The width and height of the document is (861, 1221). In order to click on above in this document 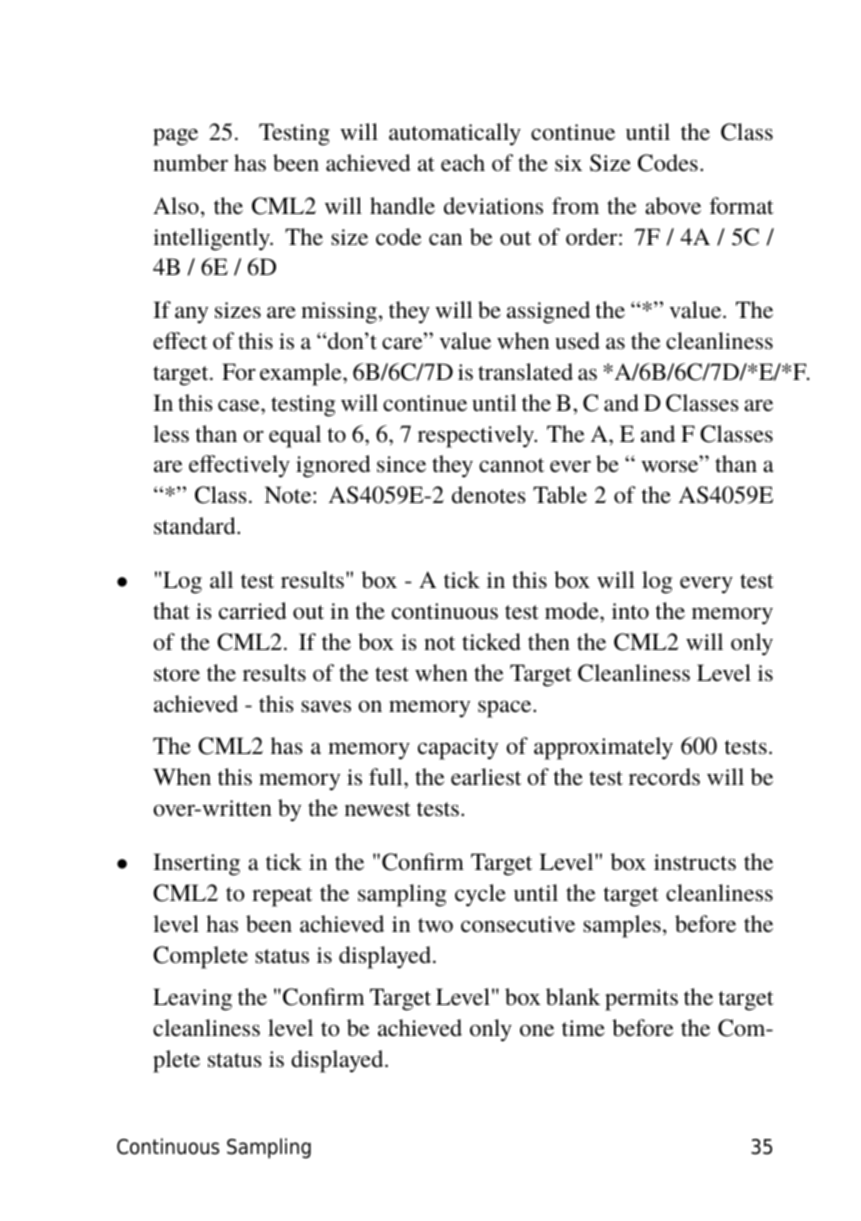, I will do `click(673, 205)`.
